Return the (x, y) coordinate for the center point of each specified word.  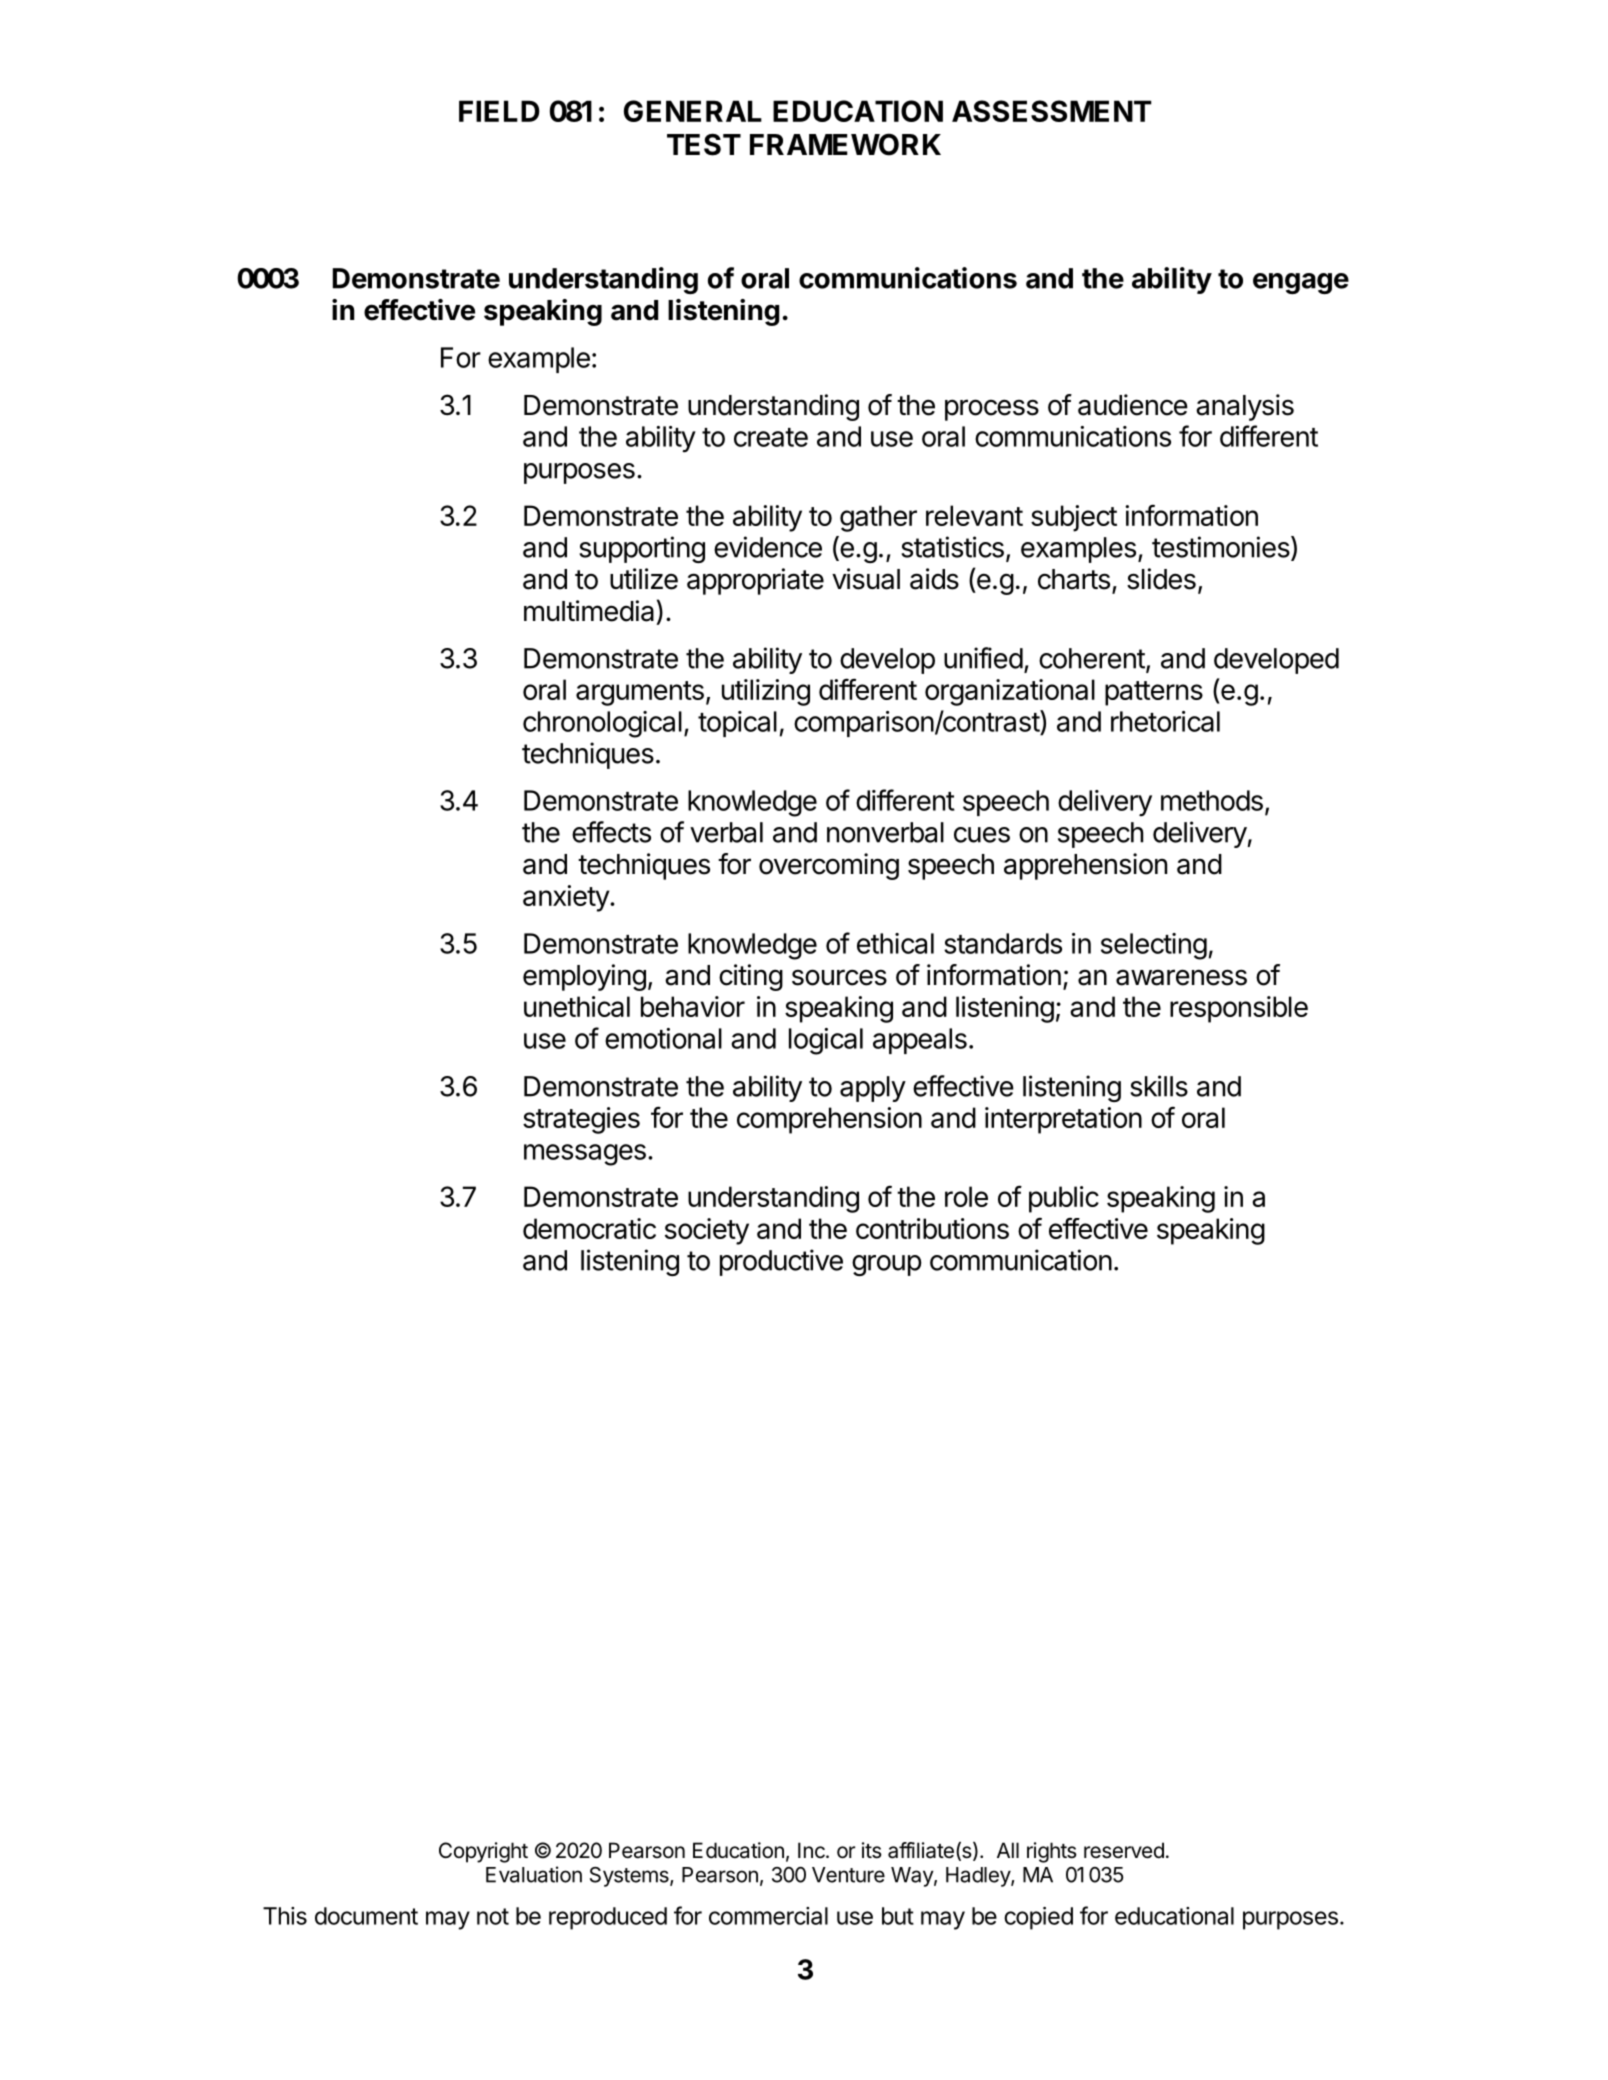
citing (751, 977)
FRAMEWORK (845, 144)
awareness (1181, 977)
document (366, 1916)
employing (584, 977)
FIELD (499, 111)
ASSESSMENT (1052, 111)
